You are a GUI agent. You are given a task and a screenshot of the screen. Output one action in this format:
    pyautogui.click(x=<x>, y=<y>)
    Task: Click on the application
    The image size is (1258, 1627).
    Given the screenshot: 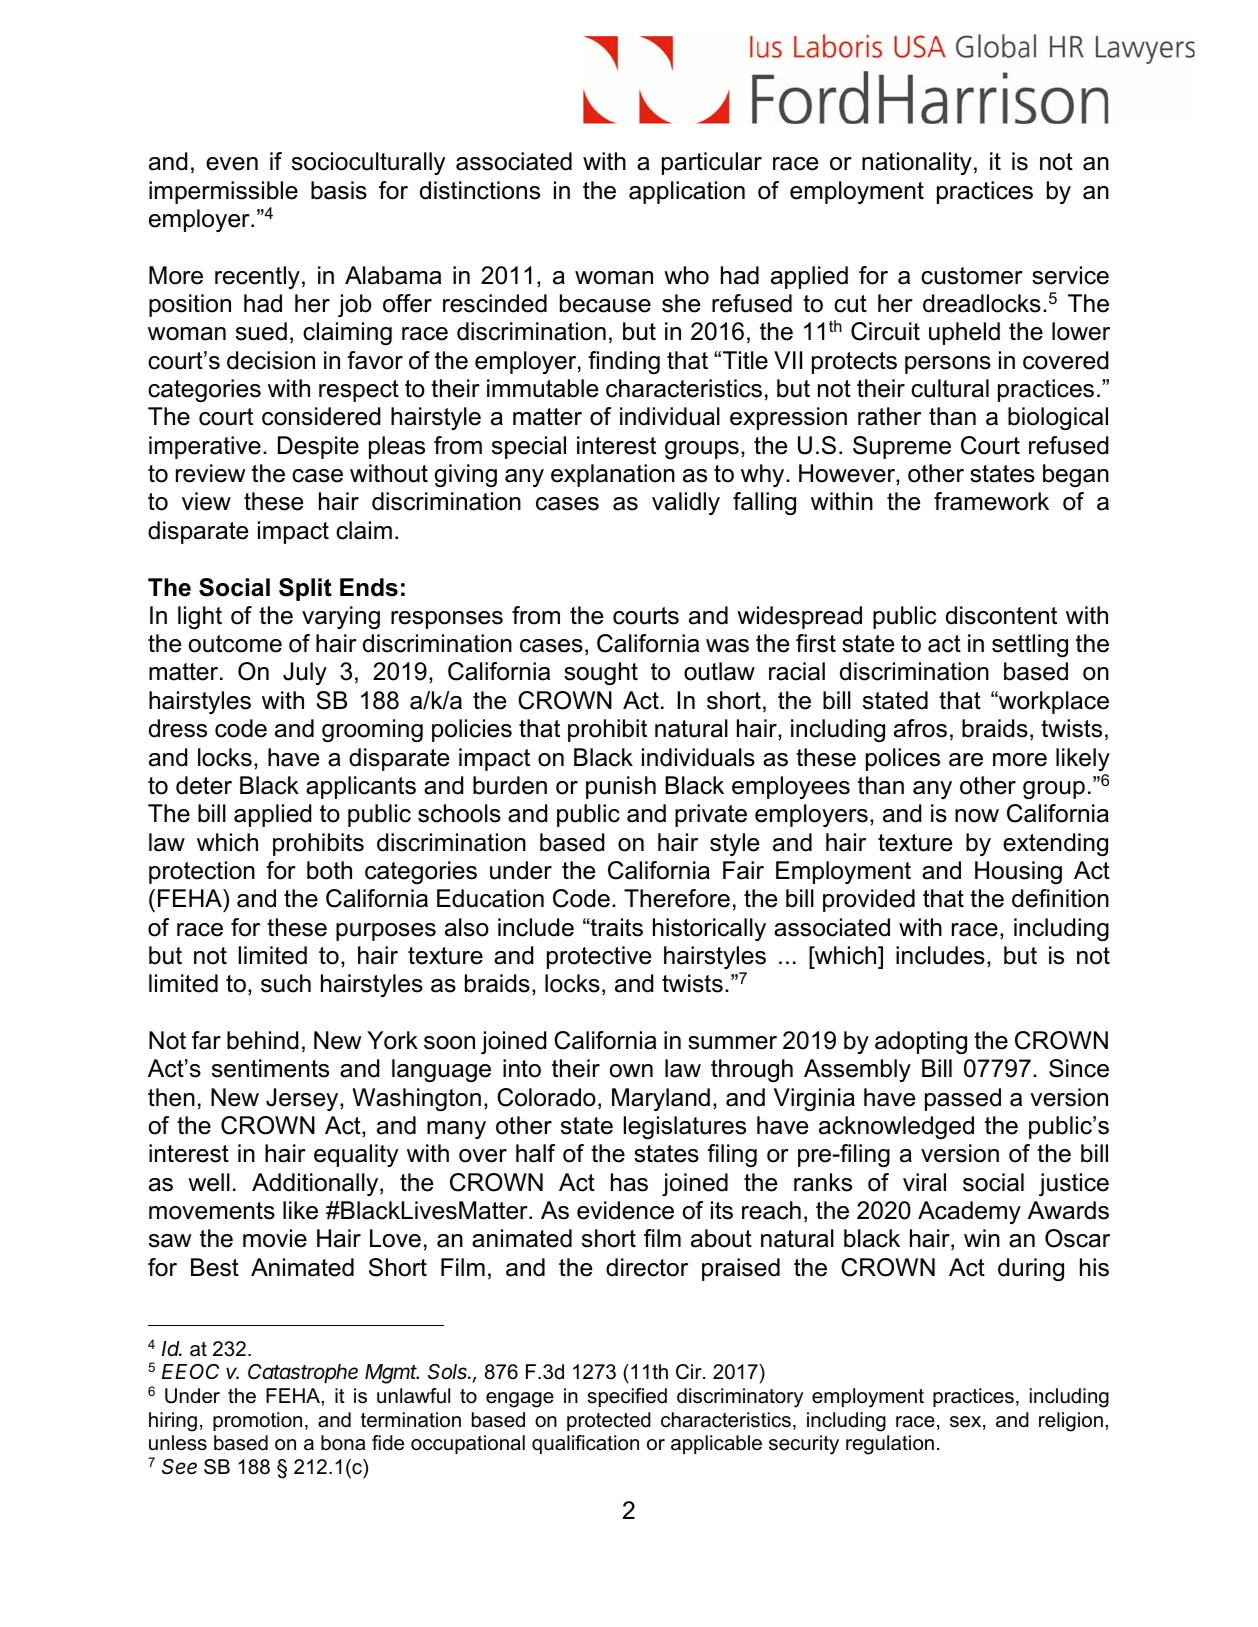 What is the action you would take?
    pyautogui.click(x=687, y=192)
